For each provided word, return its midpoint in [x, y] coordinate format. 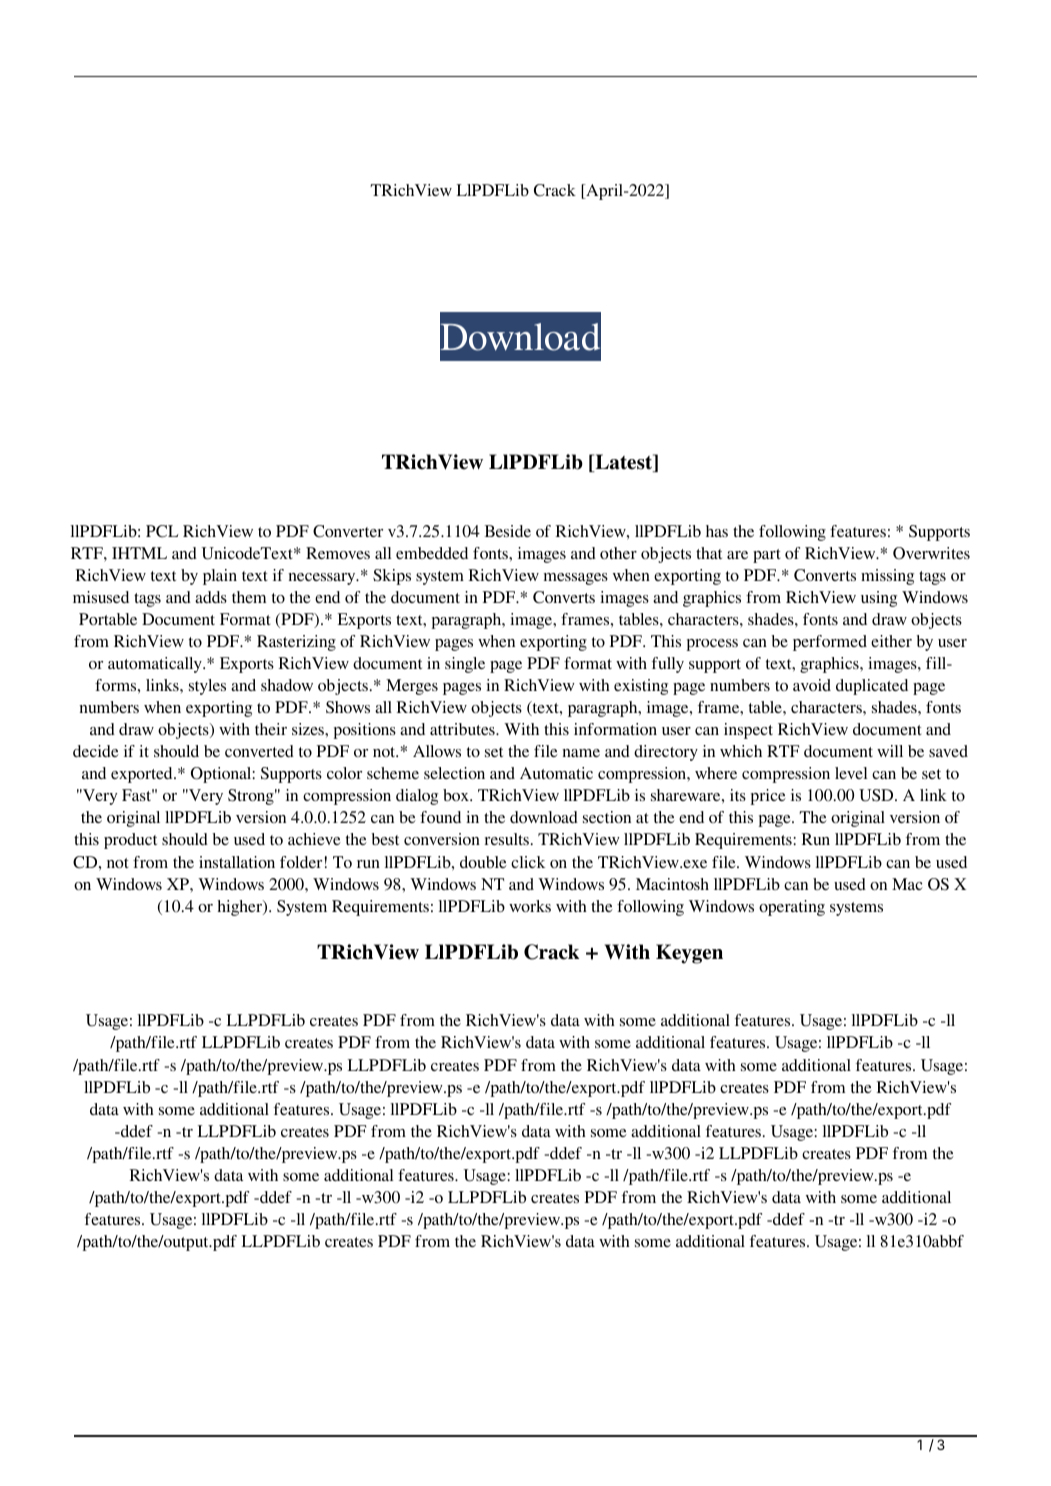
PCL [162, 531]
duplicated [872, 687]
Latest [624, 463]
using [879, 599]
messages [576, 579]
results [507, 839]
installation [237, 862]
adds [211, 597]
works [530, 906]
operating [792, 908]
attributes [463, 729]
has [717, 531]
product [130, 841]
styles [207, 687]
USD [877, 795]
